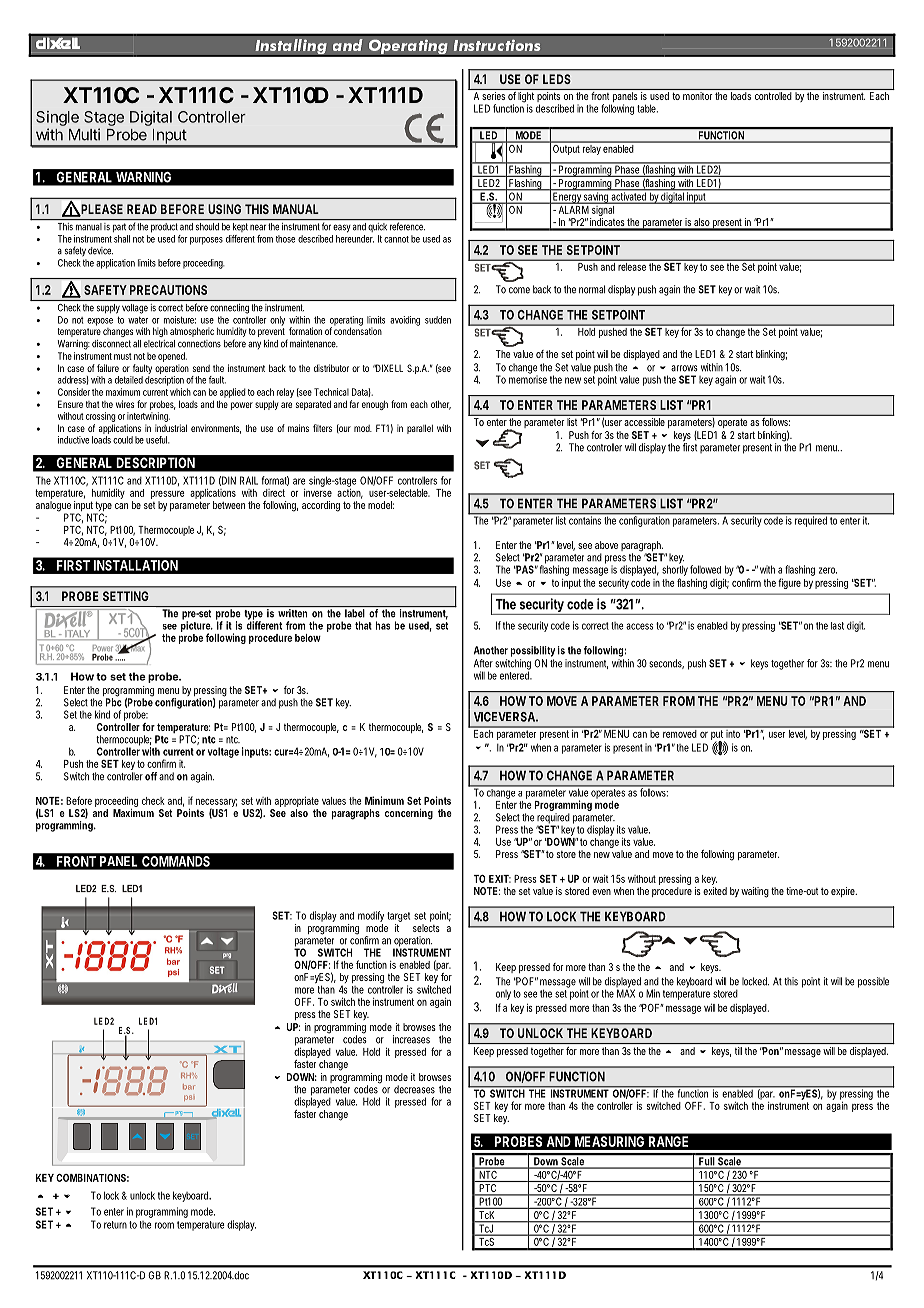 This screenshot has height=1308, width=924. Describe the element at coordinates (844, 892) in the screenshot. I see `expire` at that location.
